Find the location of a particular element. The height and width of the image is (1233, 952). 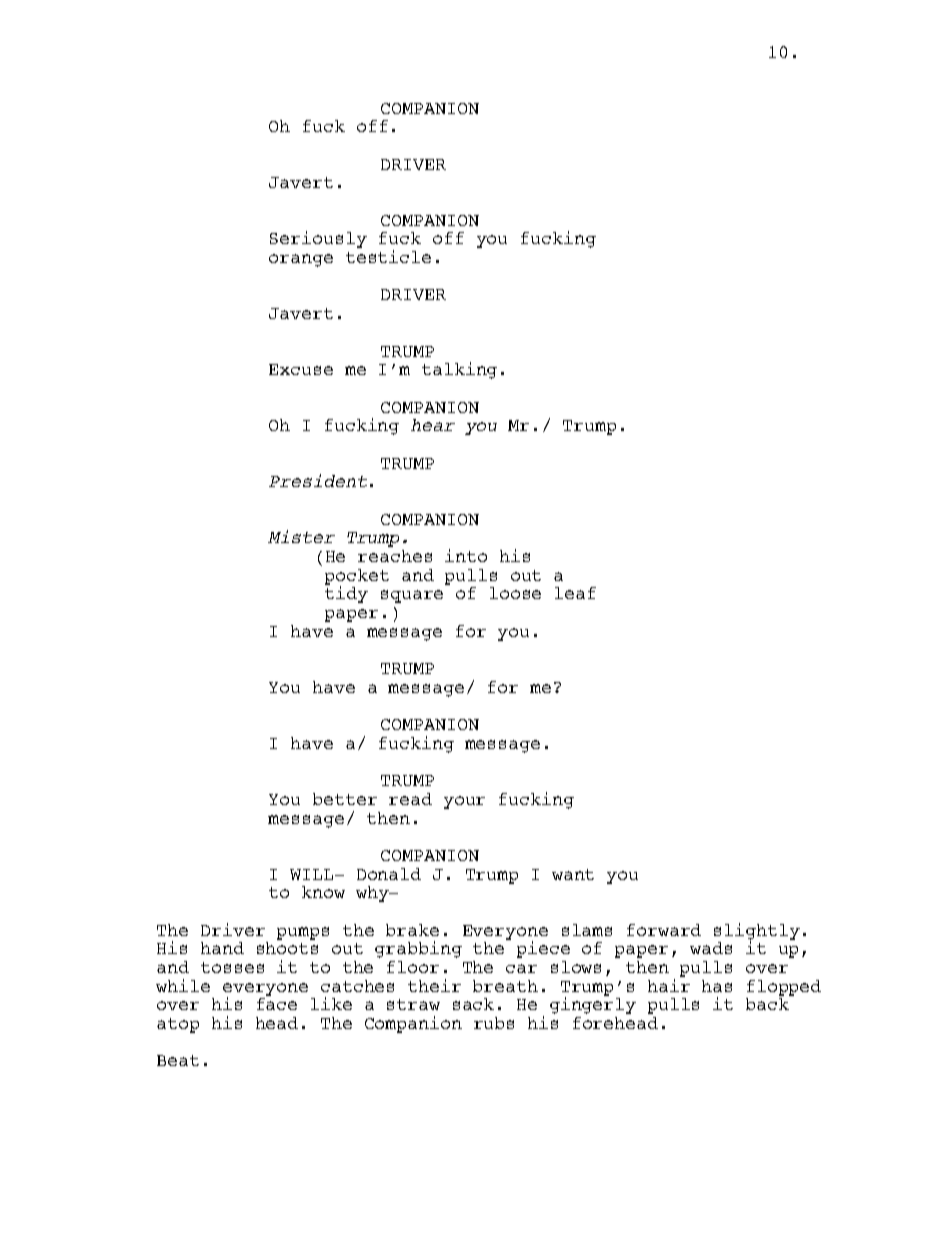

better is located at coordinates (345, 799).
